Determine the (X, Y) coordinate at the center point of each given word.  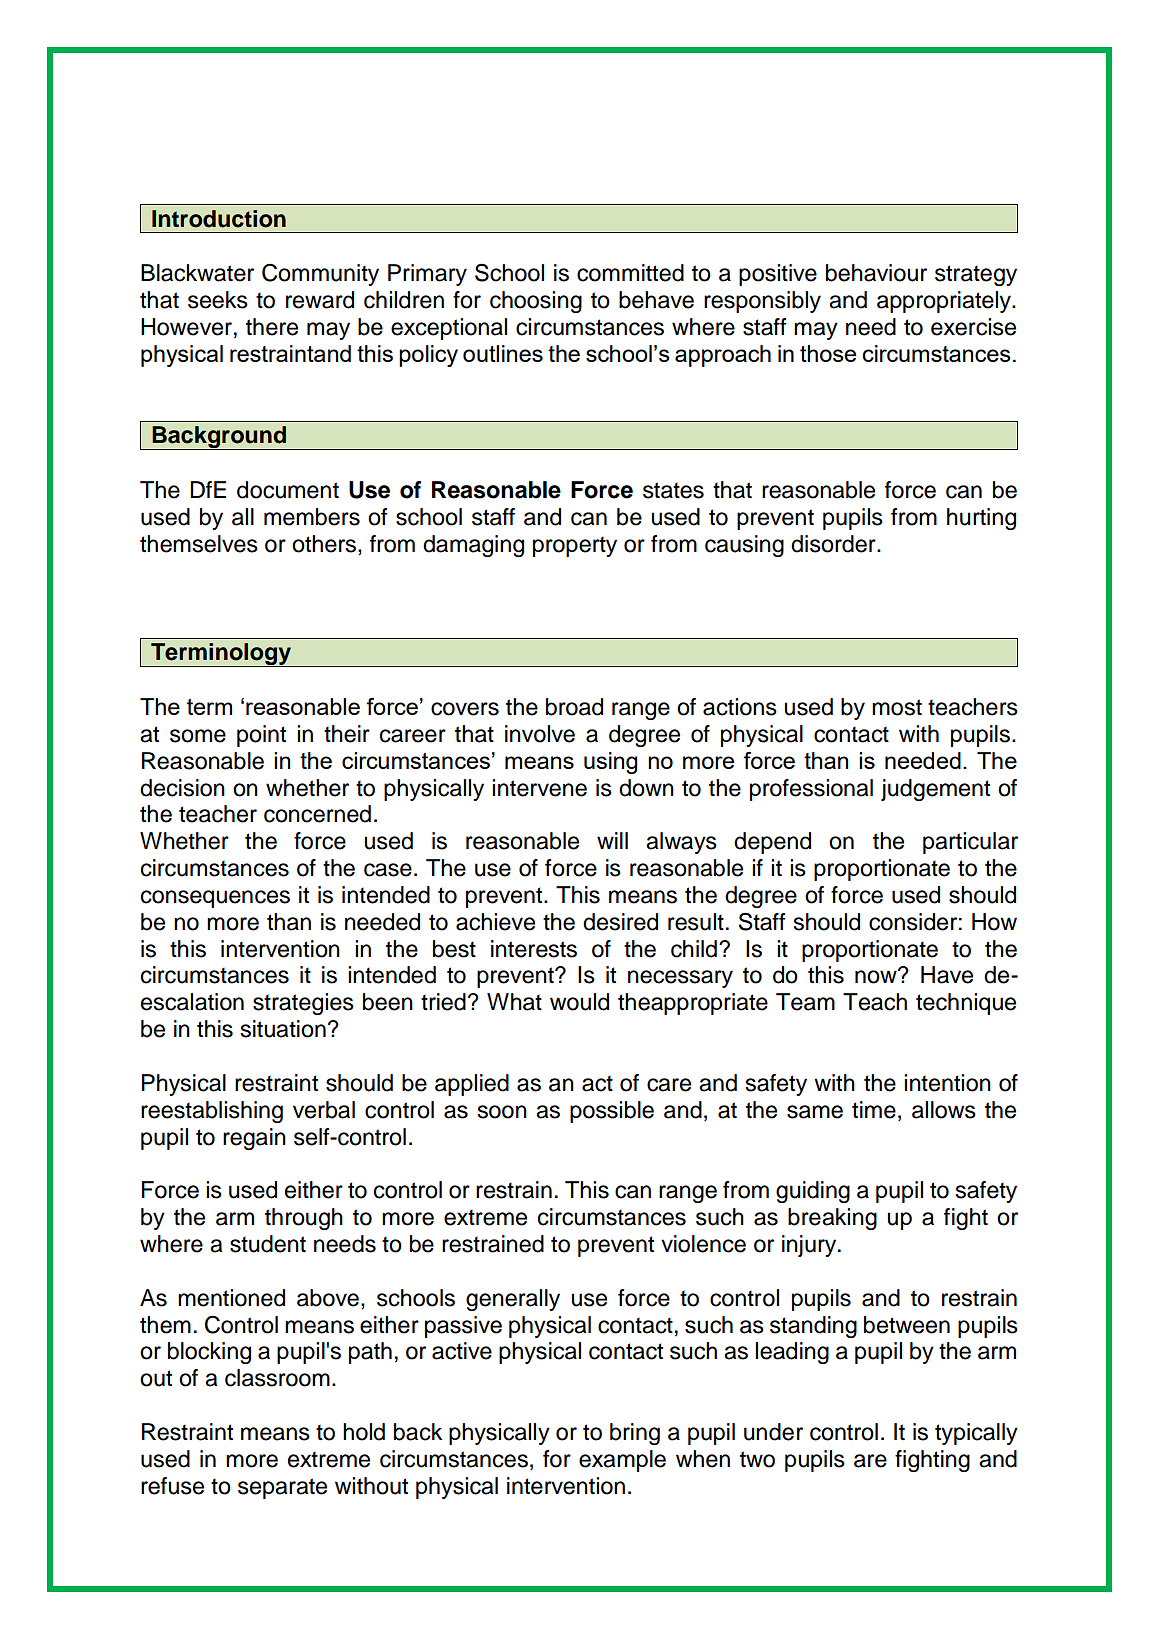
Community (320, 275)
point (261, 736)
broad (574, 707)
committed (630, 273)
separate (282, 1488)
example (622, 1461)
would (579, 1002)
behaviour (876, 273)
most (897, 707)
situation (283, 1029)
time (874, 1110)
